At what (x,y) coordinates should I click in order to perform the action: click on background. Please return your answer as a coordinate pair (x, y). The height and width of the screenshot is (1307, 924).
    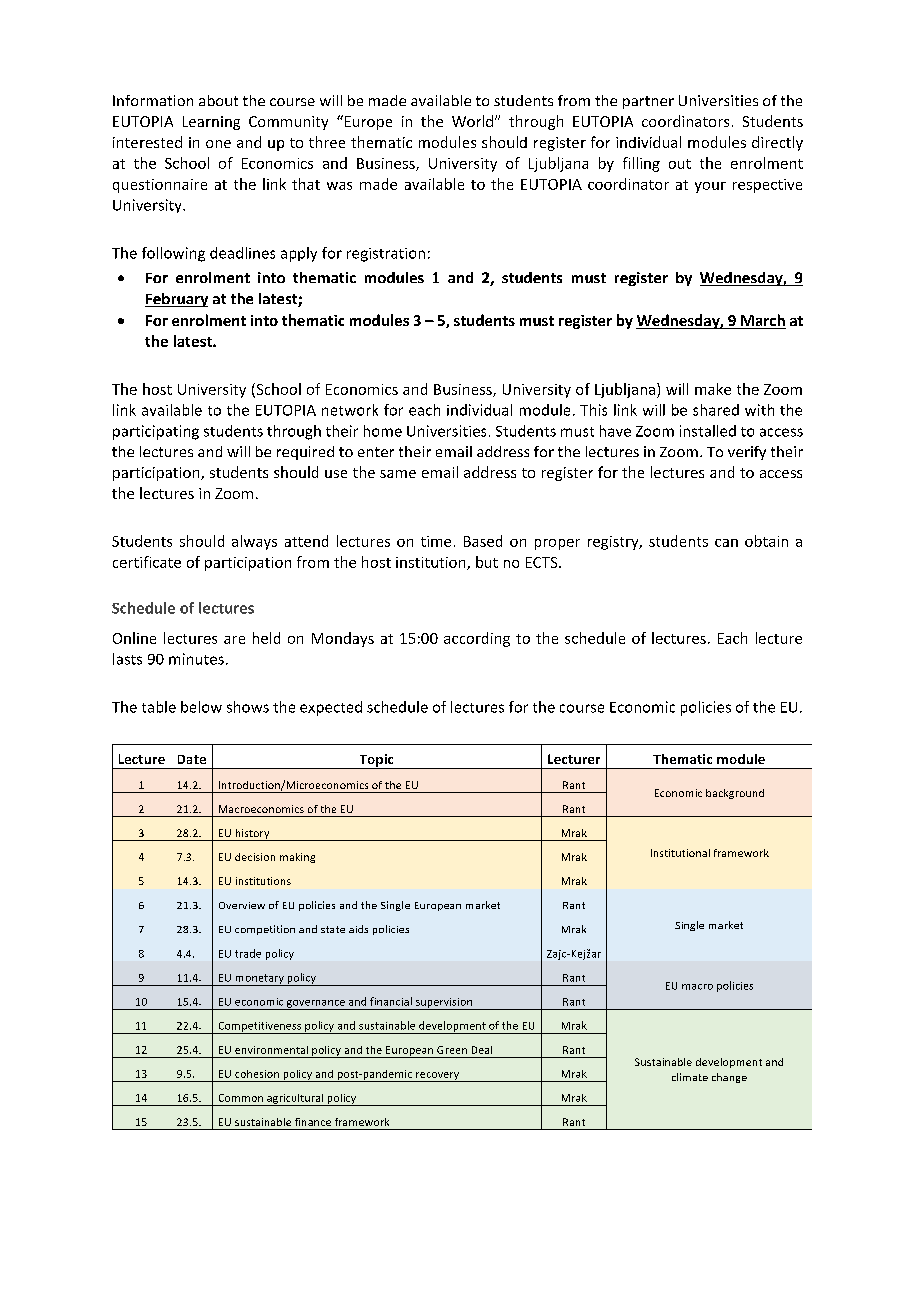
    Looking at the image, I should click on (735, 794).
